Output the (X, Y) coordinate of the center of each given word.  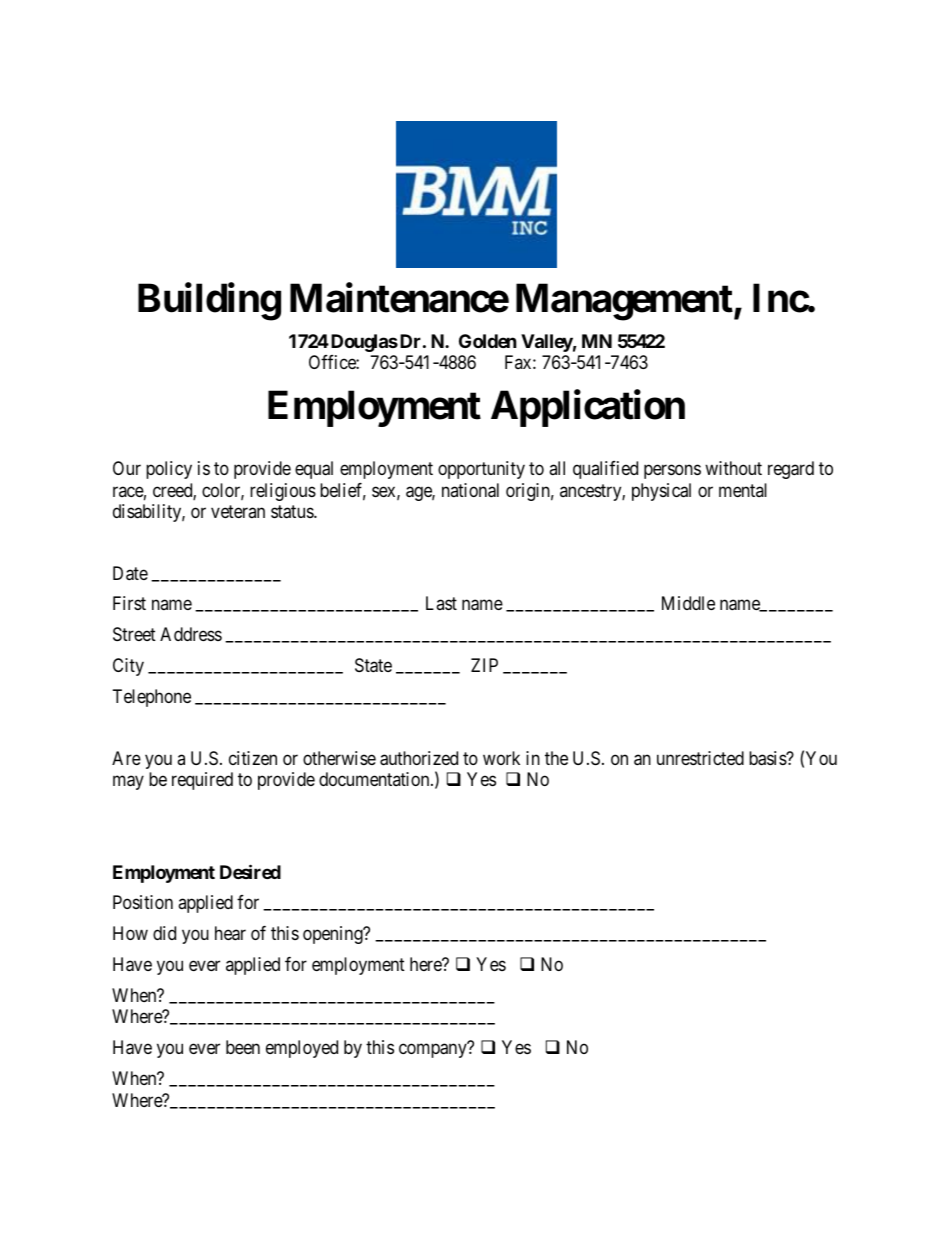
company (433, 1051)
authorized (419, 758)
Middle (688, 603)
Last (441, 603)
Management (625, 302)
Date (130, 573)
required (202, 781)
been (243, 1047)
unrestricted (700, 758)
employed (302, 1049)
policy (169, 470)
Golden (488, 341)
